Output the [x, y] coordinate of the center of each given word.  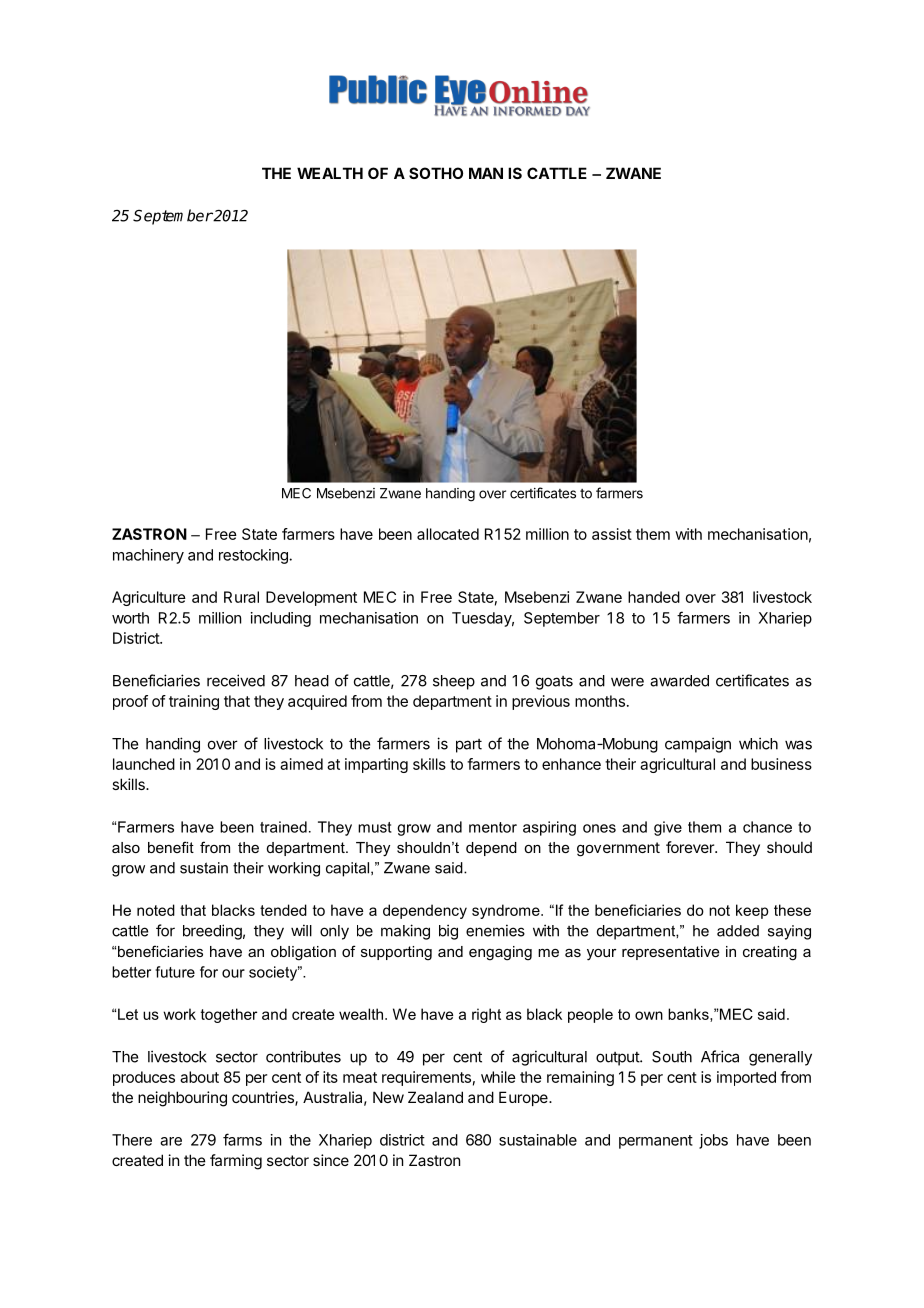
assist [612, 534]
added [738, 931]
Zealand [435, 1097]
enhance [571, 764]
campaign [698, 745]
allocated [448, 534]
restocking [254, 556]
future [175, 972]
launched [144, 764]
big [448, 932]
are [171, 1141]
